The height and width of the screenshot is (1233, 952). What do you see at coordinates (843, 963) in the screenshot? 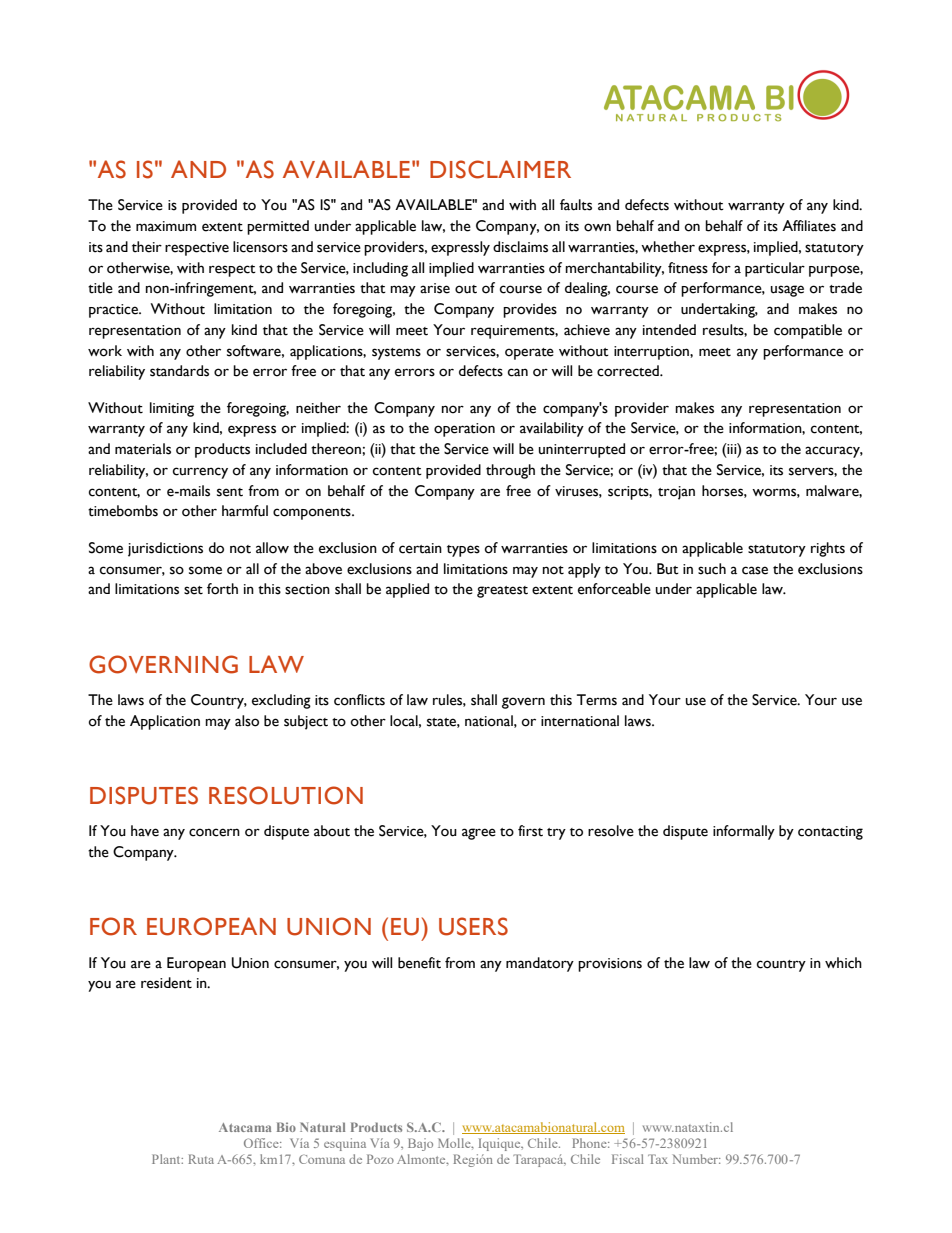
I see `which` at bounding box center [843, 963].
